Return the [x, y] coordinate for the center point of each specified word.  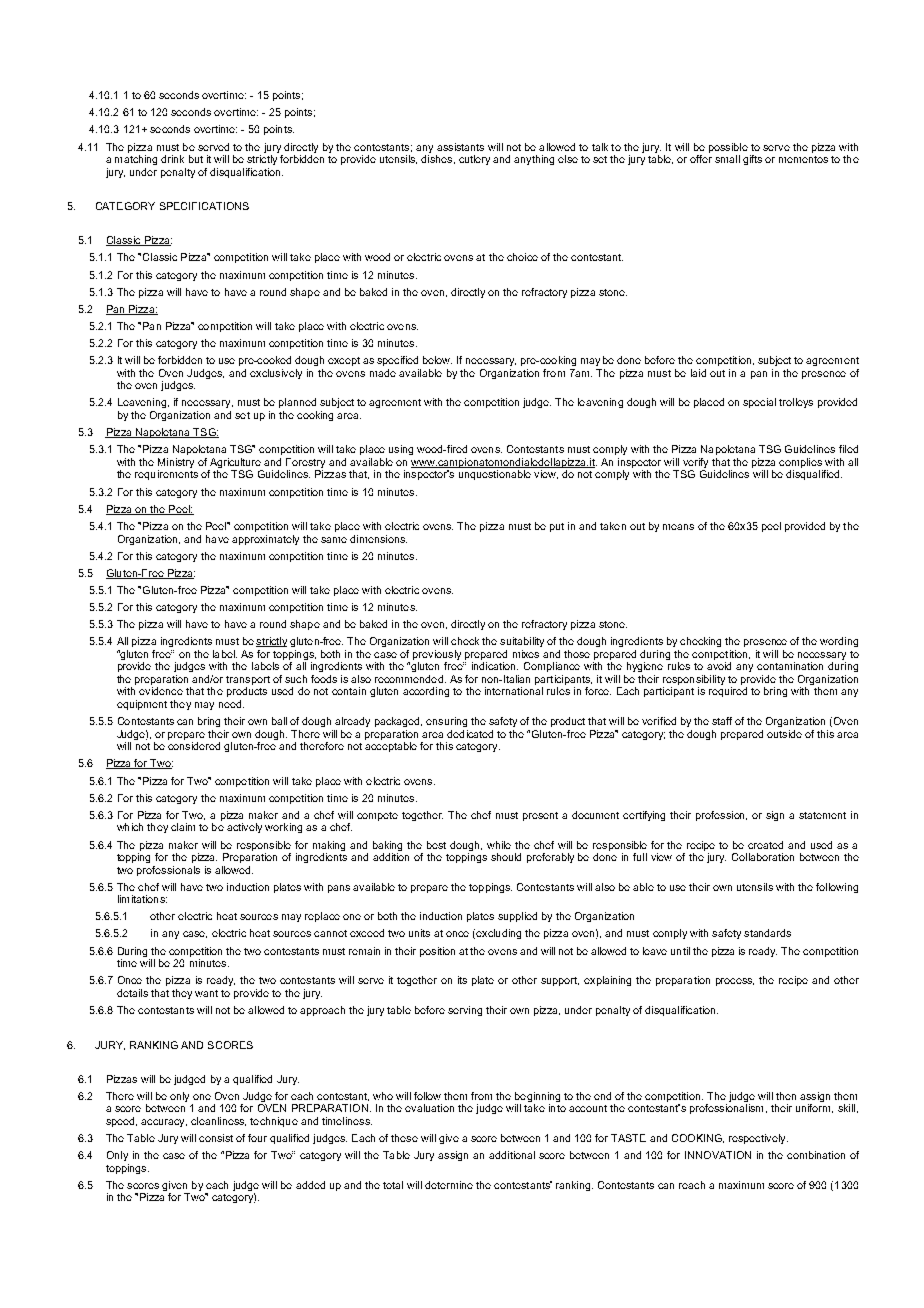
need [230, 704]
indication [495, 666]
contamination [790, 666]
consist [216, 1138]
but [196, 159]
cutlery [474, 160]
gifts [752, 160]
